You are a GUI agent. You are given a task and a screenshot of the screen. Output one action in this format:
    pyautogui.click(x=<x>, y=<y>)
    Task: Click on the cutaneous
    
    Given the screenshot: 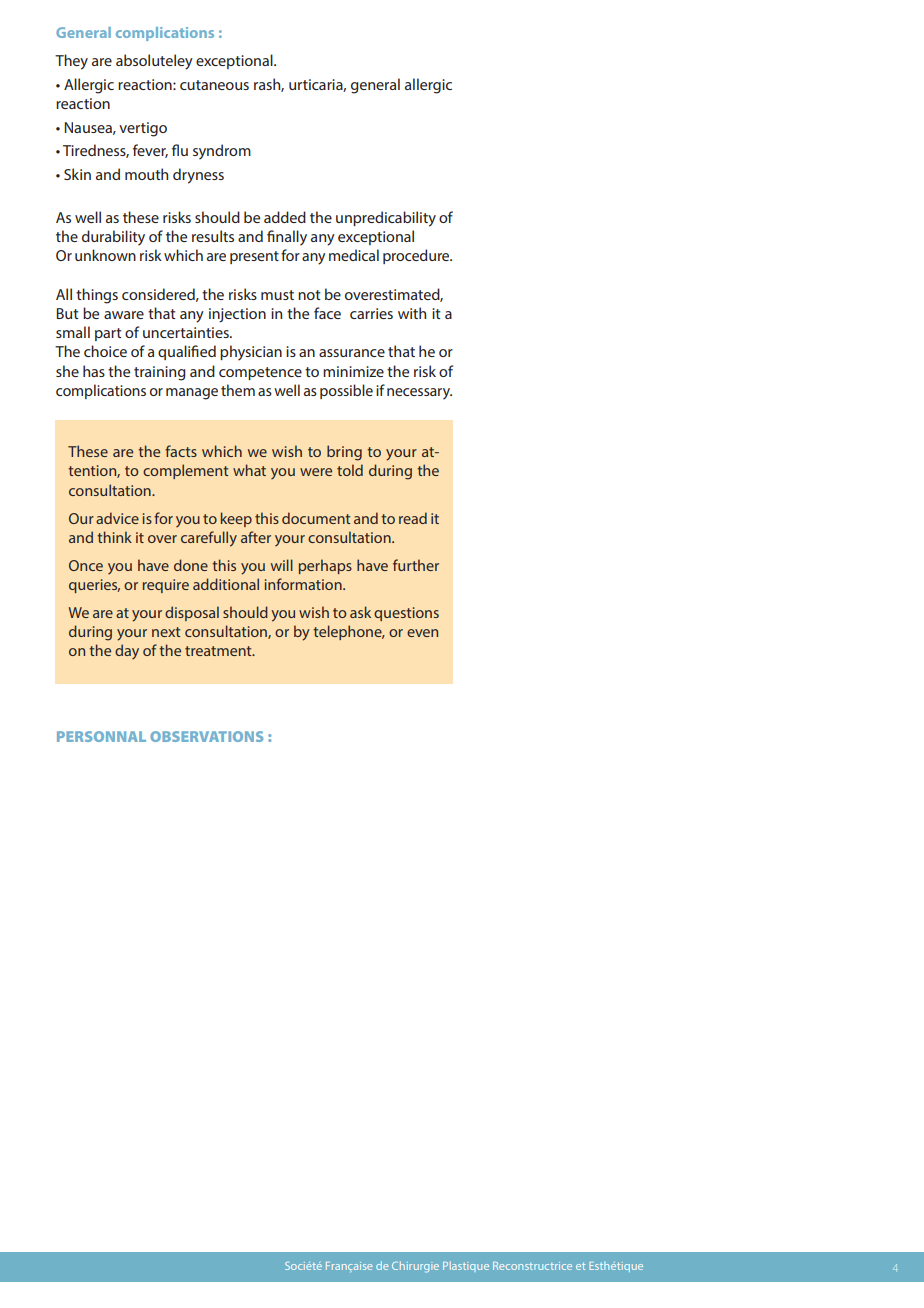 What is the action you would take?
    pyautogui.click(x=214, y=85)
